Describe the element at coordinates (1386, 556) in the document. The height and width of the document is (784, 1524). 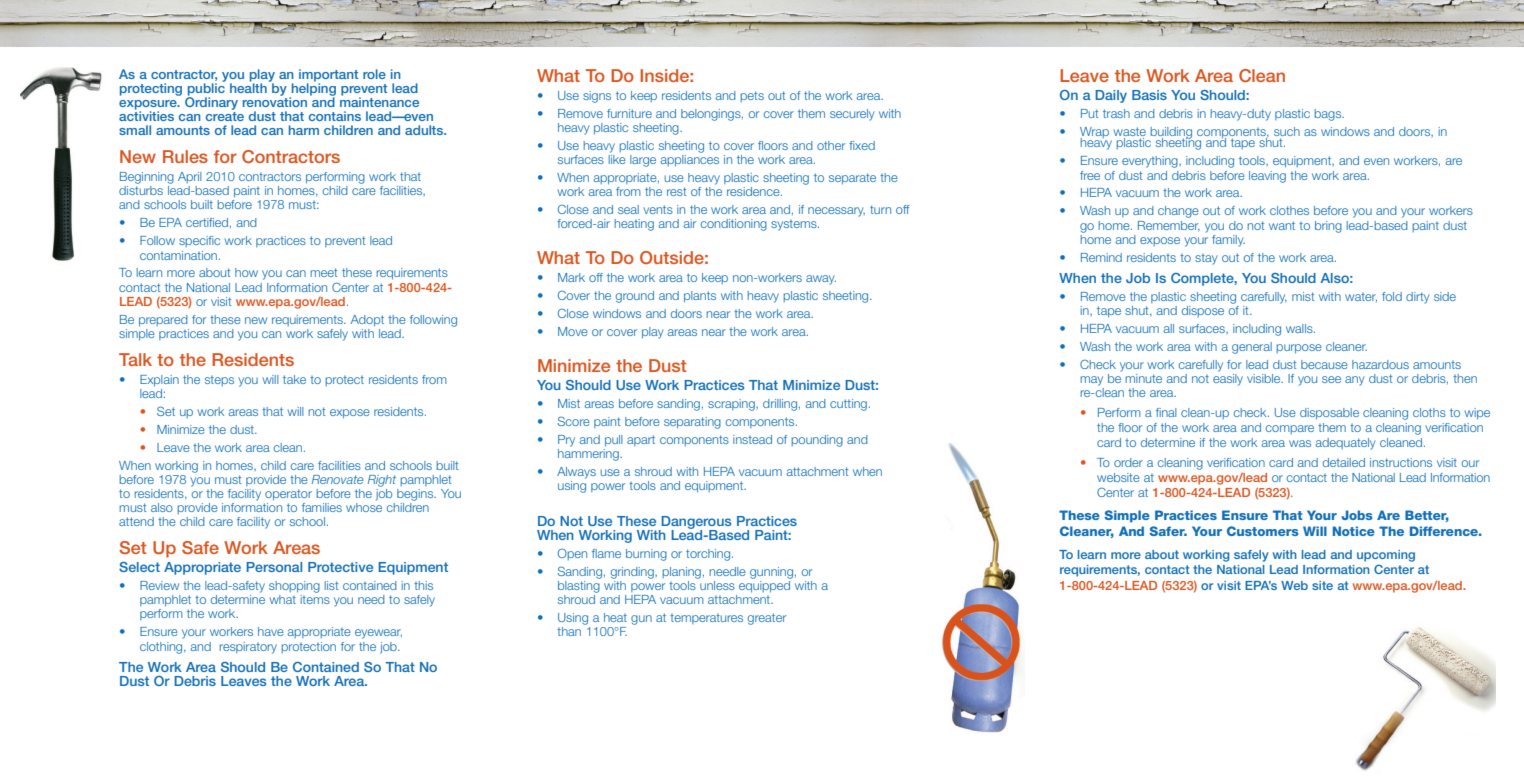
I see `upcoming` at that location.
